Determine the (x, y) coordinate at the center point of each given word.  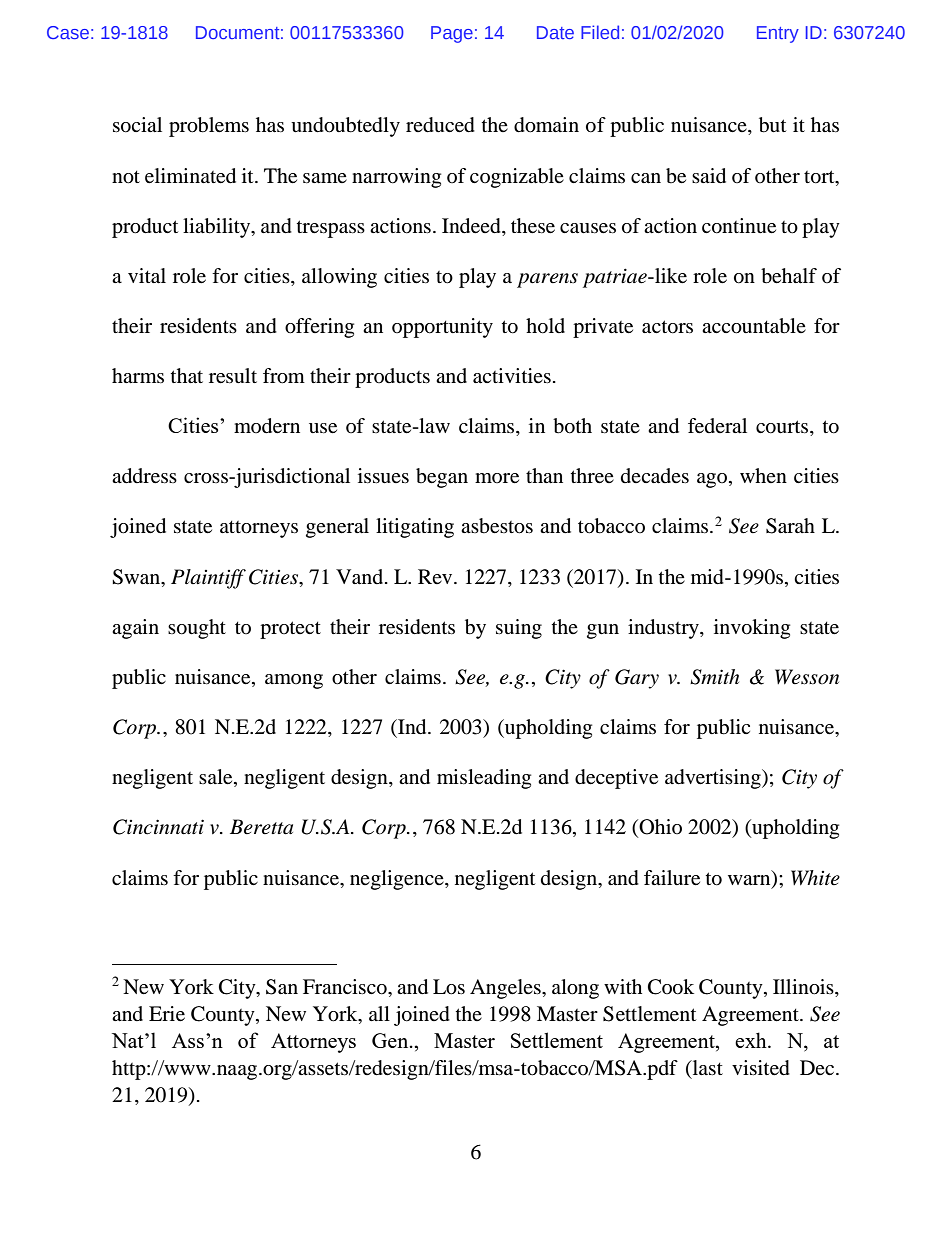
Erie (167, 1014)
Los (449, 987)
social (137, 125)
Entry (778, 34)
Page (452, 34)
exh (752, 1040)
